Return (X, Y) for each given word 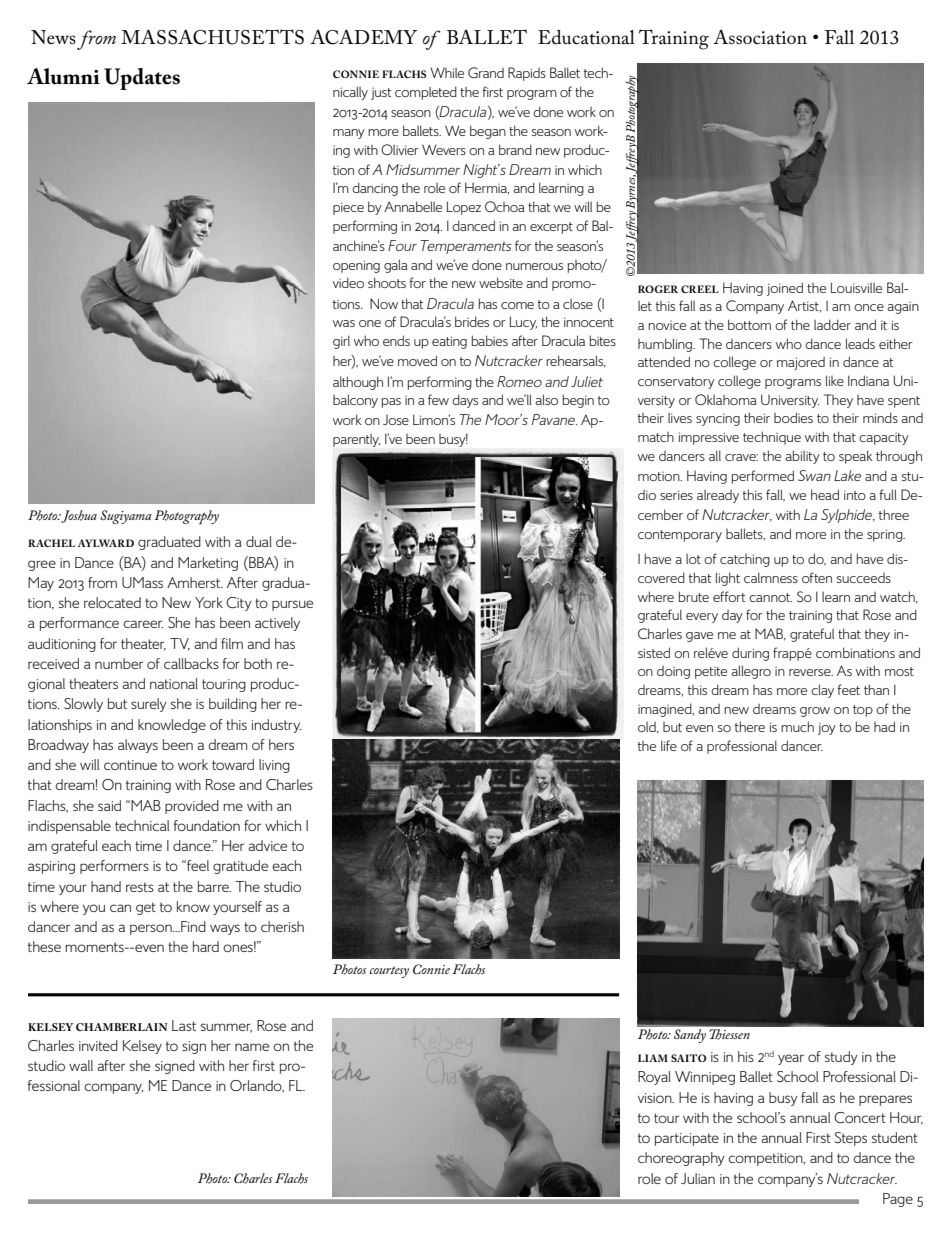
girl (341, 342)
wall (81, 1065)
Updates (142, 79)
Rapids (527, 74)
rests (140, 887)
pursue (292, 605)
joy (827, 728)
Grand (486, 72)
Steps (851, 1139)
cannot (770, 597)
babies (490, 340)
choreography (681, 1159)
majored (801, 363)
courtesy (389, 972)
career (143, 624)
